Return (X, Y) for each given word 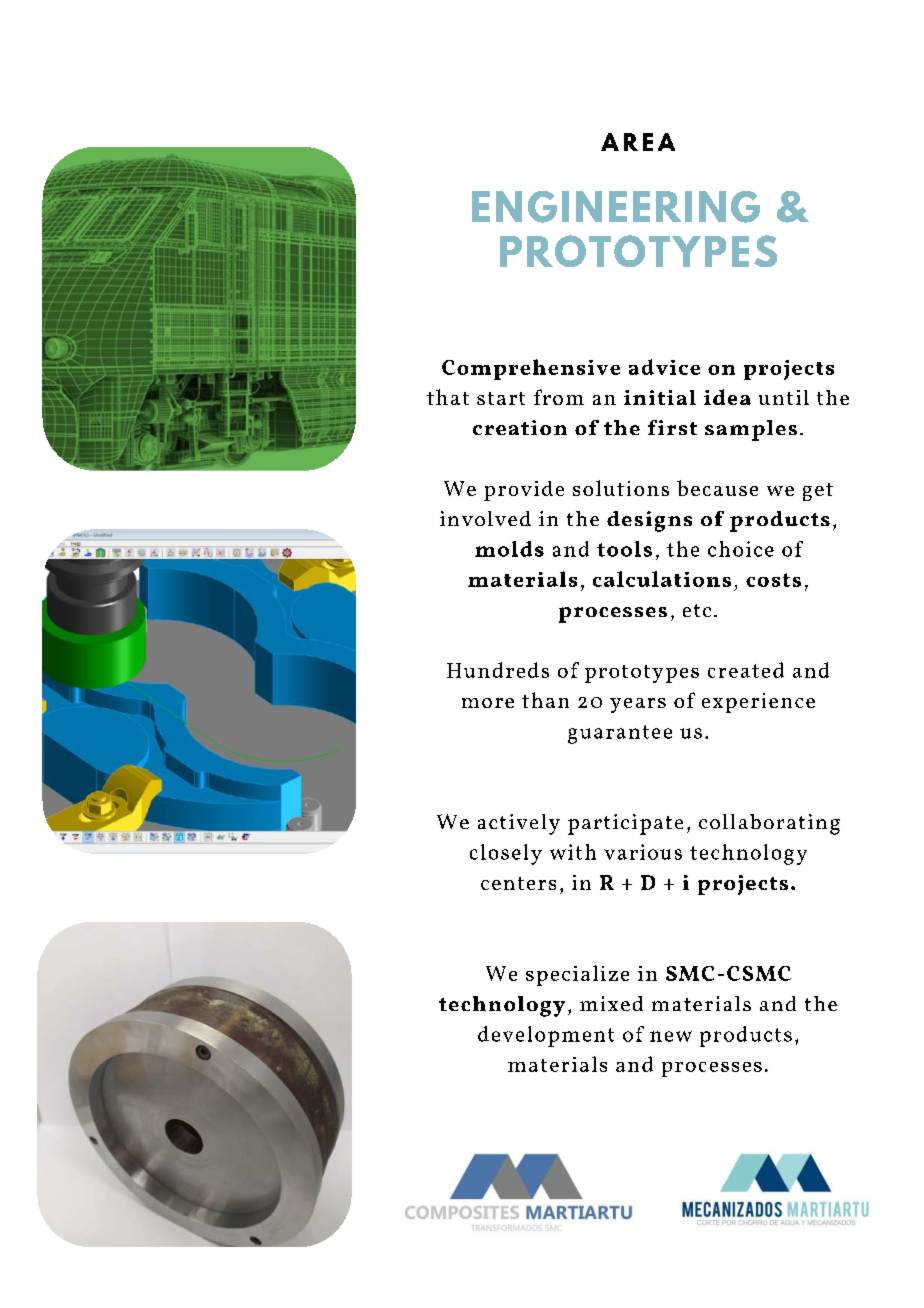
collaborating (769, 824)
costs (773, 580)
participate (625, 824)
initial (660, 397)
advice (664, 367)
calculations (662, 579)
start (501, 398)
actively (519, 824)
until (784, 397)
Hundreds (498, 670)
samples (751, 430)
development (546, 1036)
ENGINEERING (616, 207)
